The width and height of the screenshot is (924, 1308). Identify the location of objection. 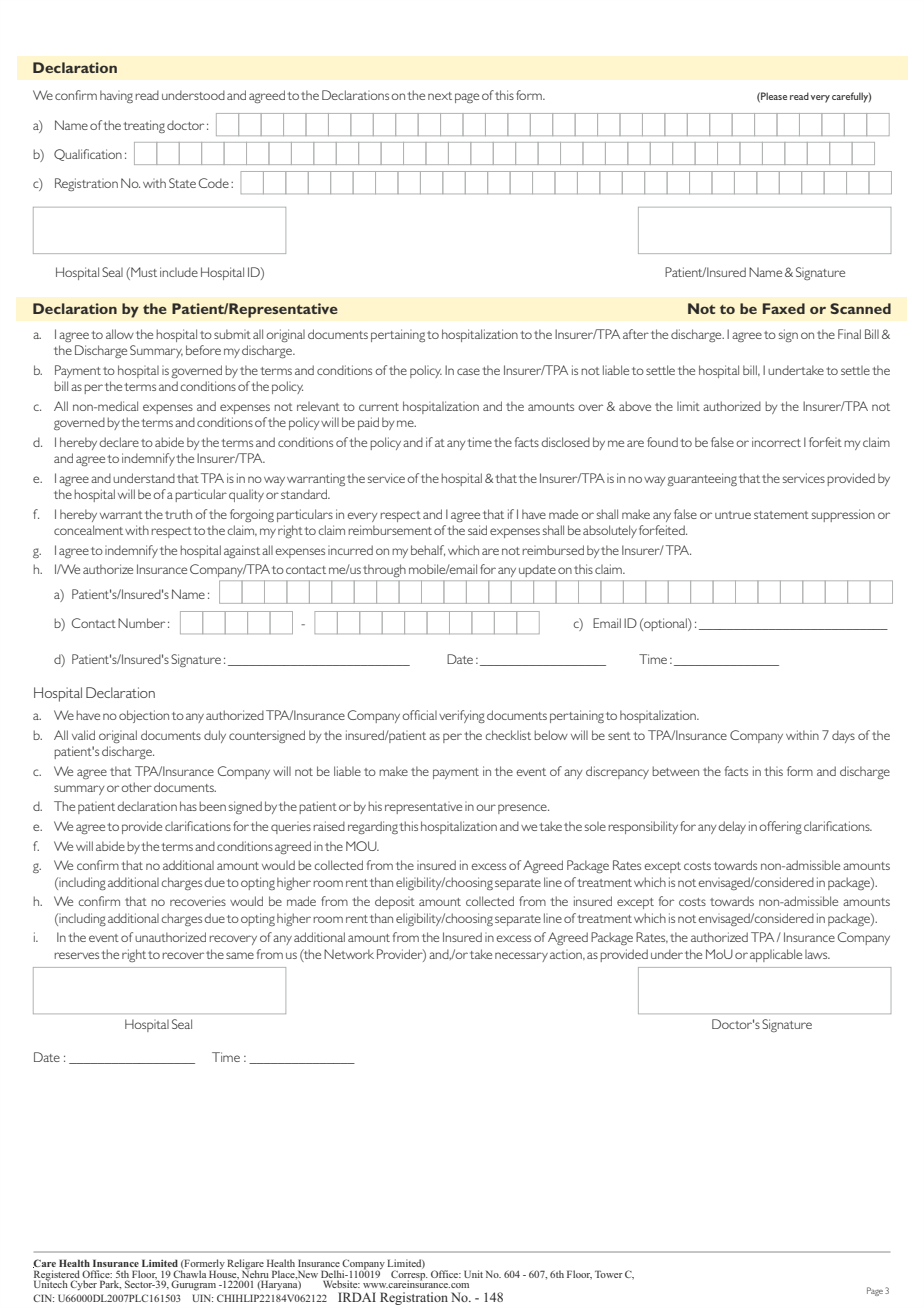
(144, 716).
